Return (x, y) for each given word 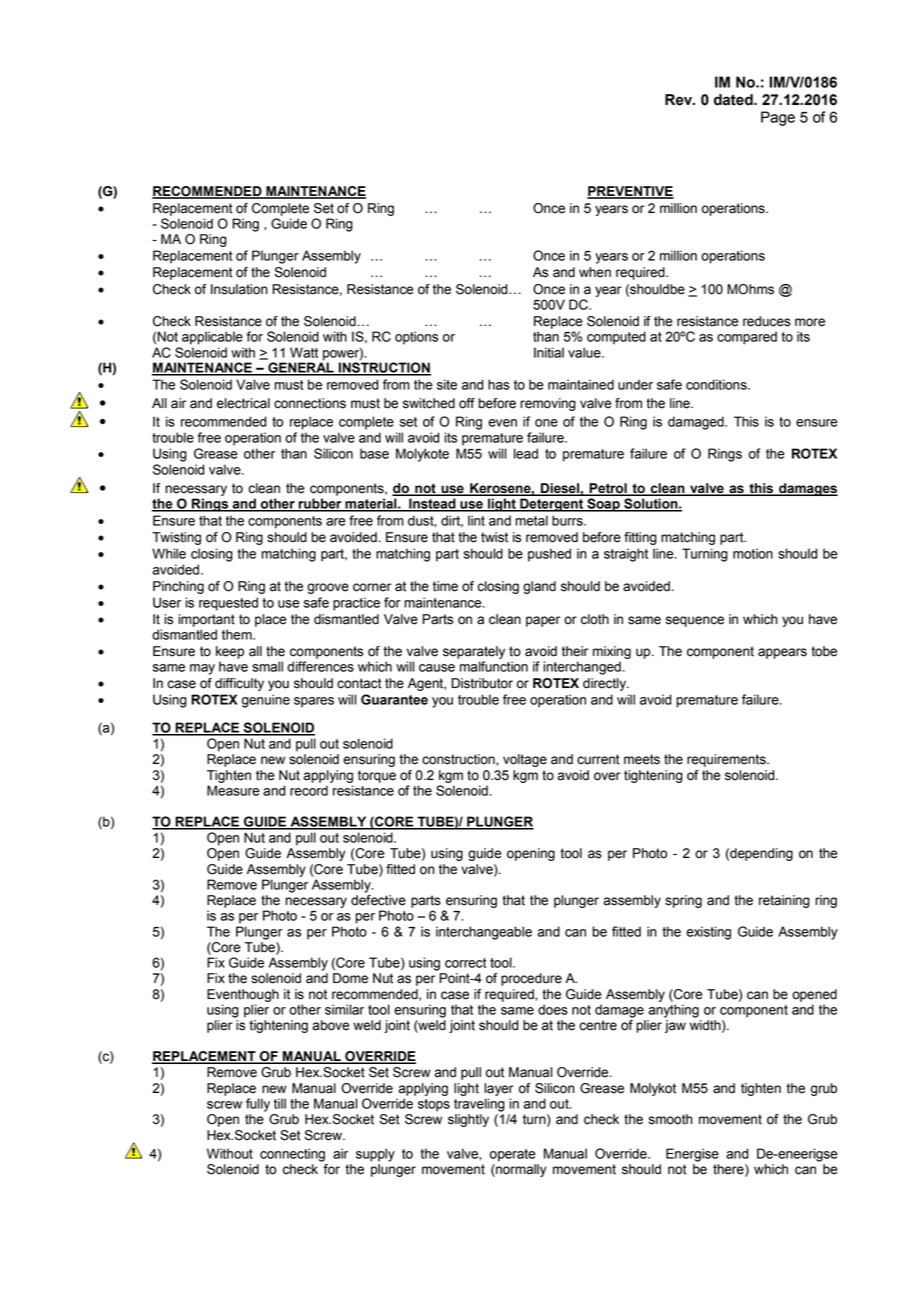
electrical (243, 403)
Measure (233, 790)
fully (258, 1105)
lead (526, 453)
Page (778, 118)
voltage (525, 760)
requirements (727, 760)
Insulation (239, 289)
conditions (717, 384)
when (595, 272)
